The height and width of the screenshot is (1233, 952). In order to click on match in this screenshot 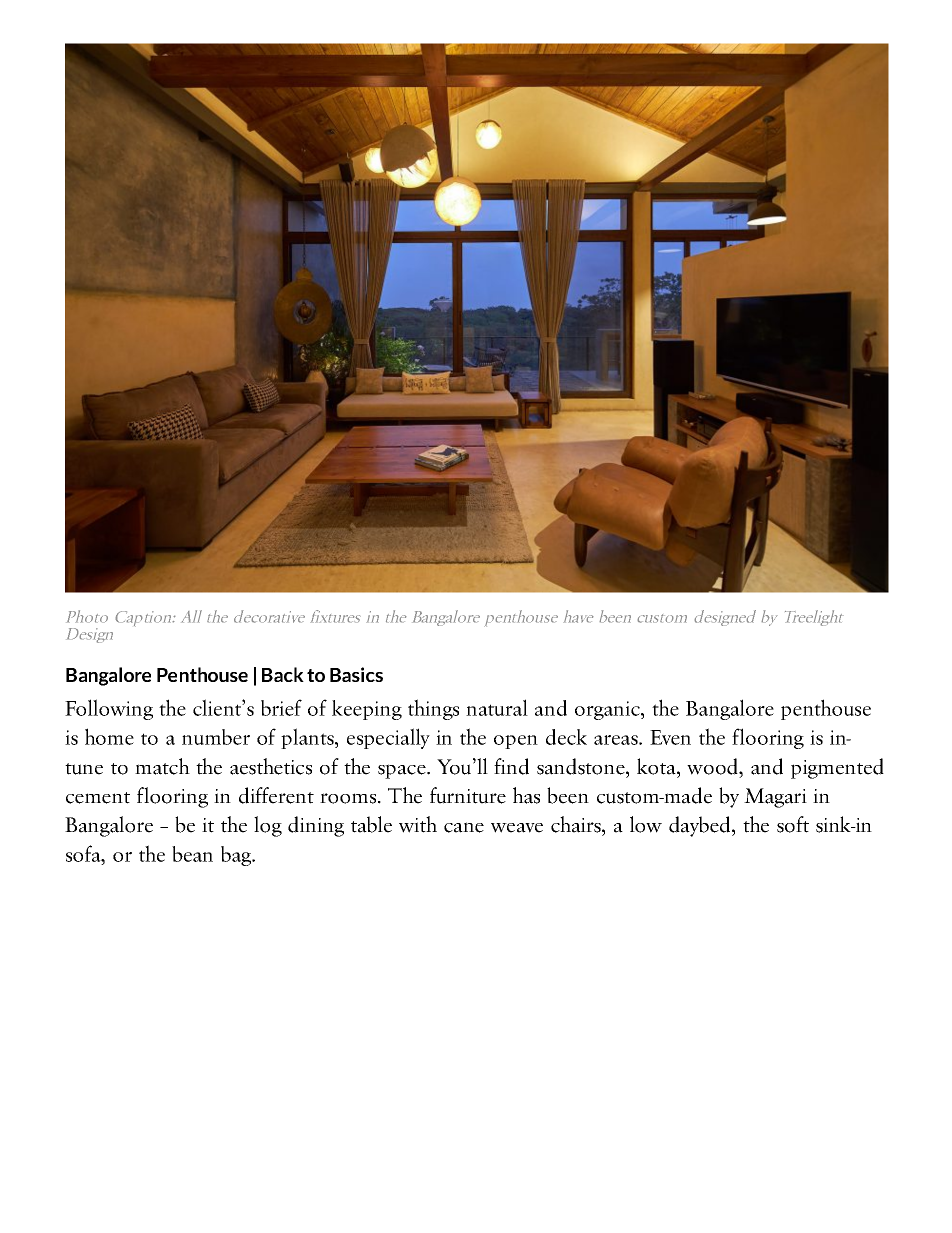, I will do `click(162, 766)`.
